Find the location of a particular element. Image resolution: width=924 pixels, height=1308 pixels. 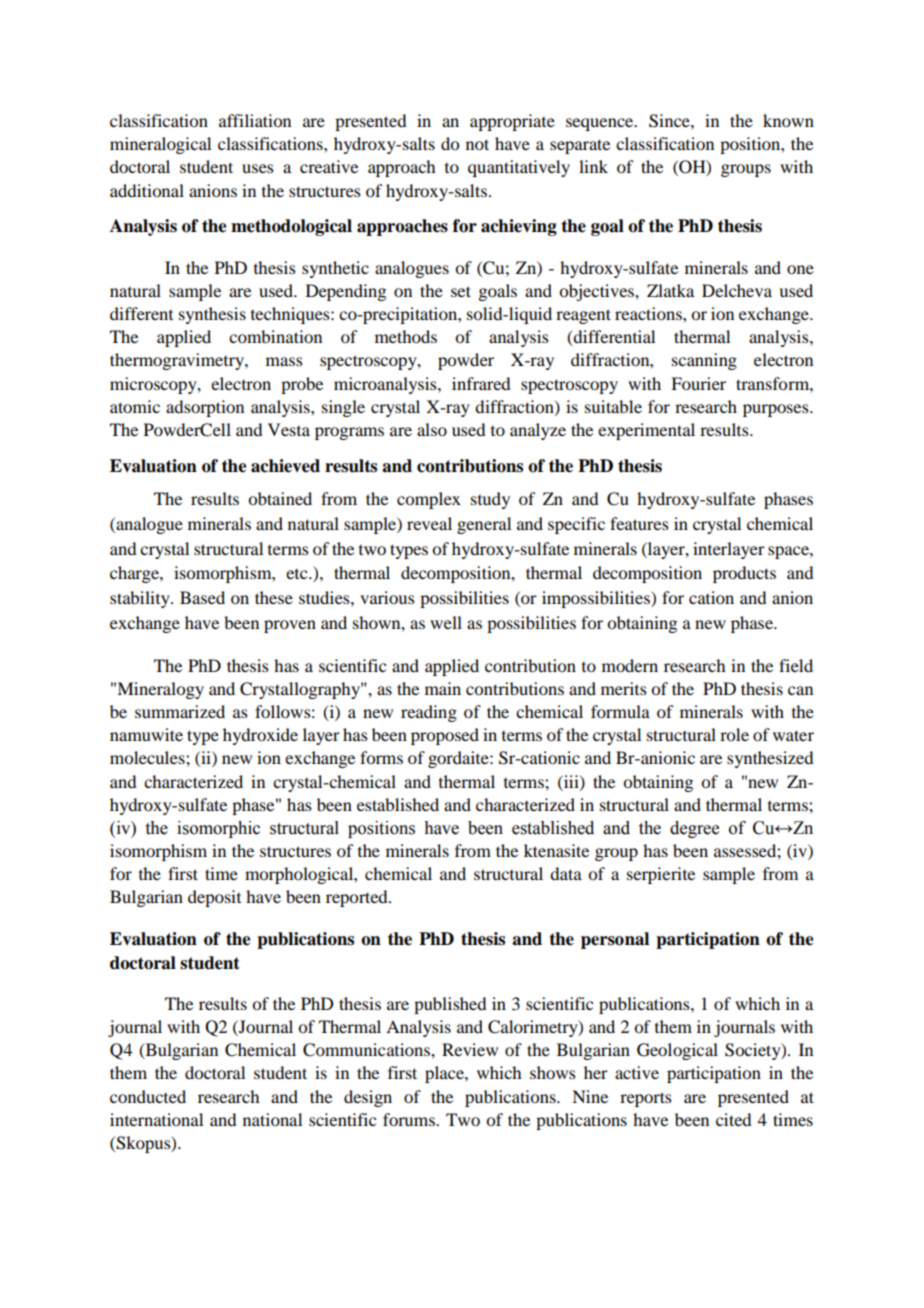

study is located at coordinates (490, 500).
